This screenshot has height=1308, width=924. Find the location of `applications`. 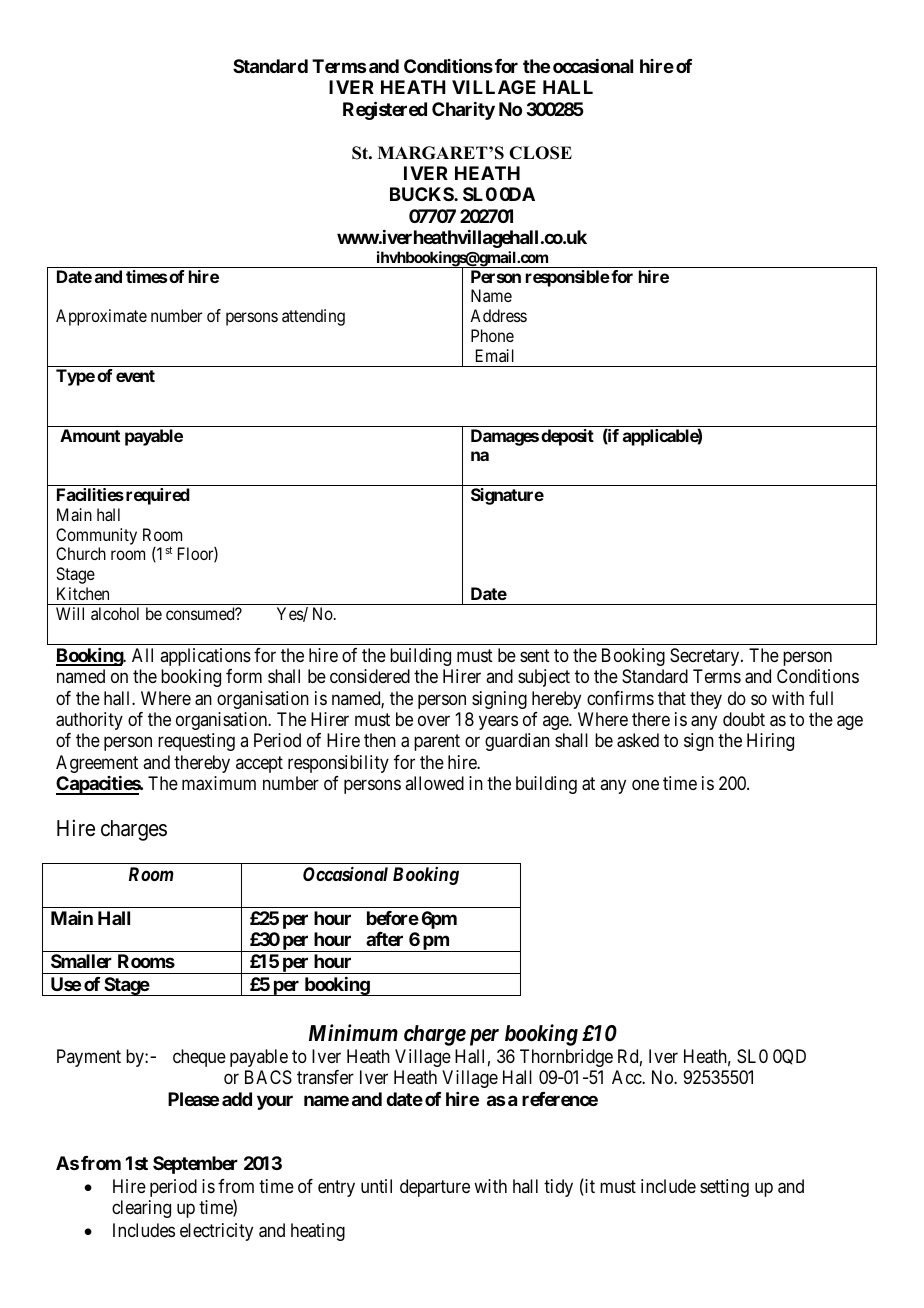

applications is located at coordinates (205, 657).
